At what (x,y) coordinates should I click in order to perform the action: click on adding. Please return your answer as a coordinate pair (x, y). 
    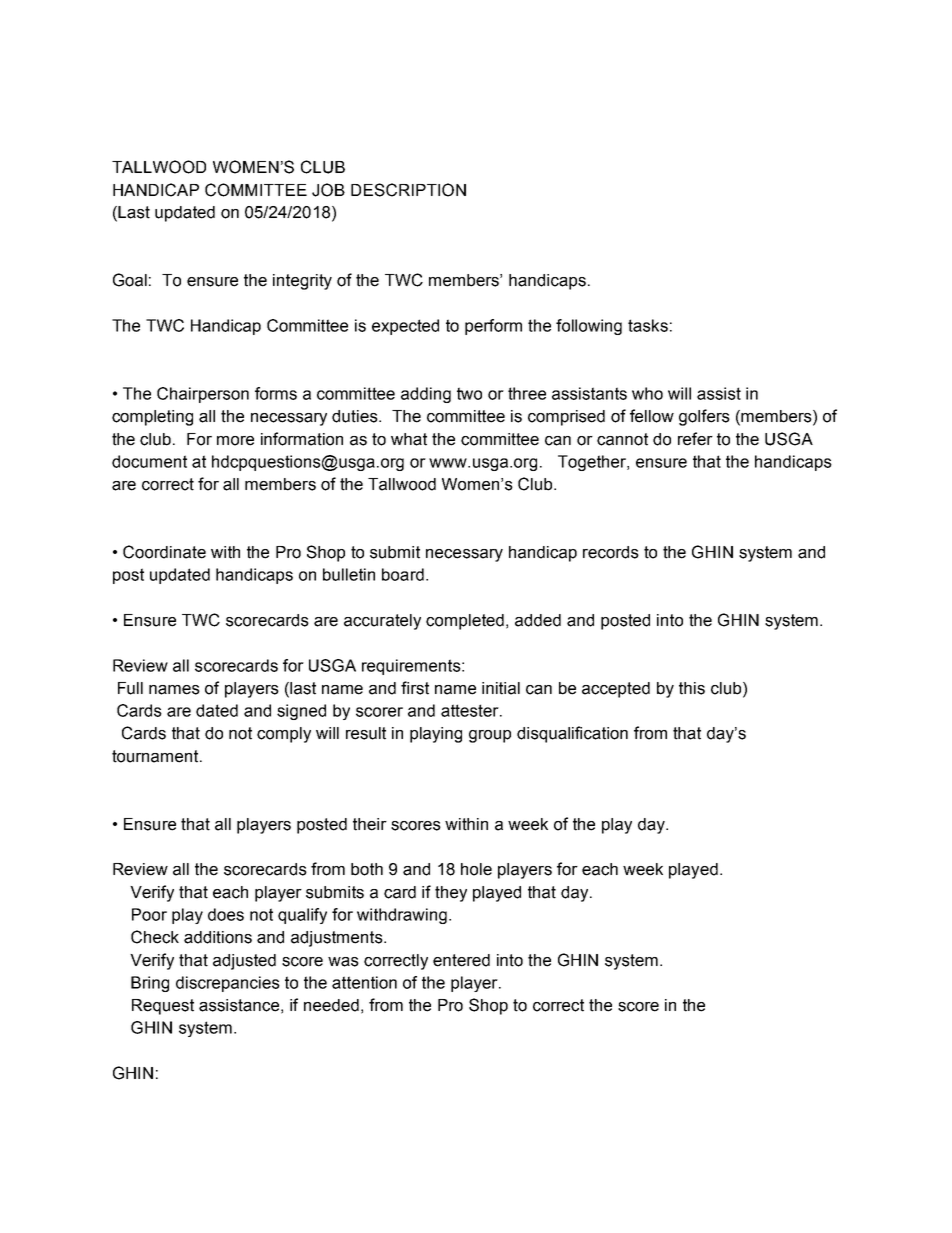
    Looking at the image, I should click on (426, 395).
